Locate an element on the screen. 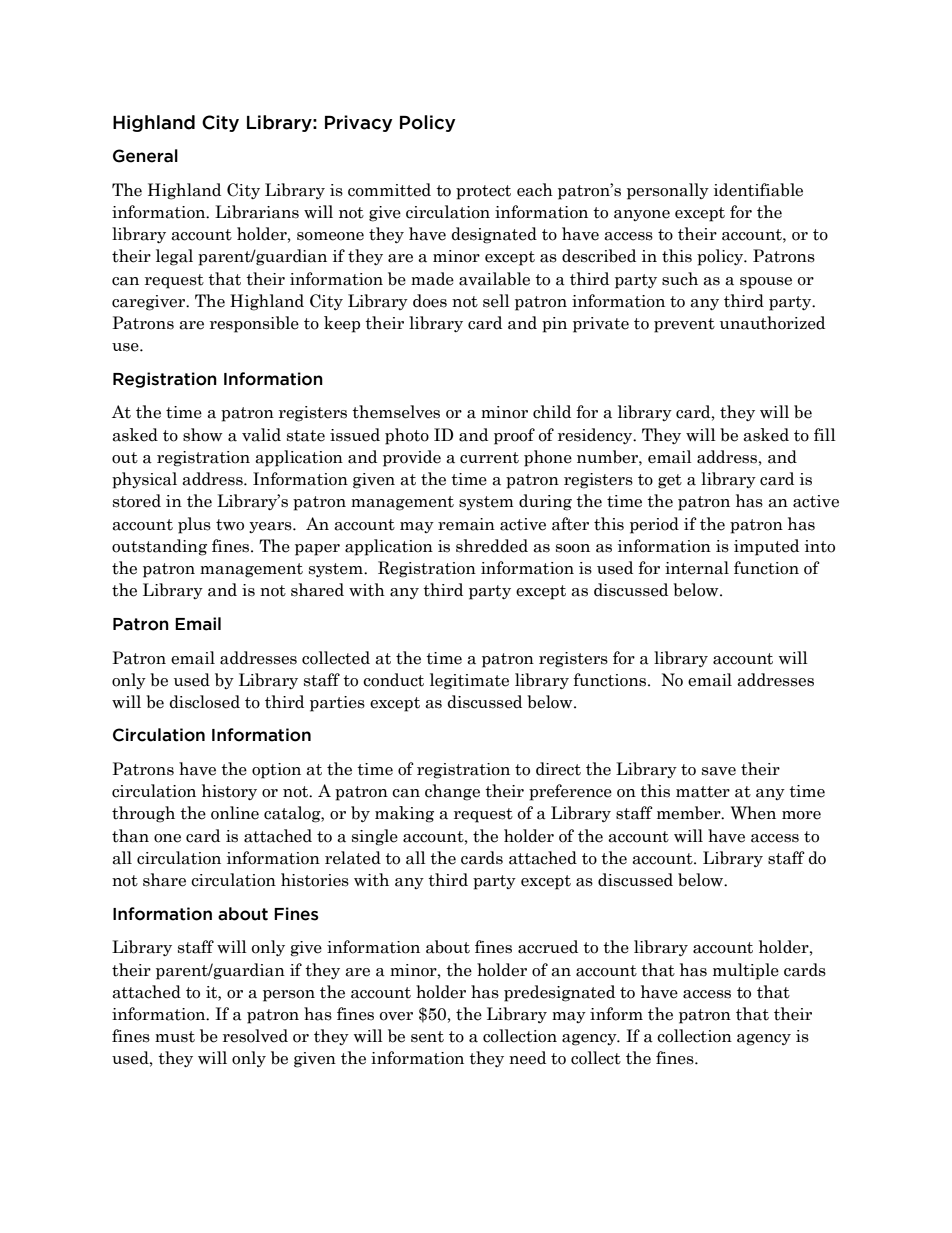 The width and height of the screenshot is (952, 1233). disclosed is located at coordinates (204, 702).
